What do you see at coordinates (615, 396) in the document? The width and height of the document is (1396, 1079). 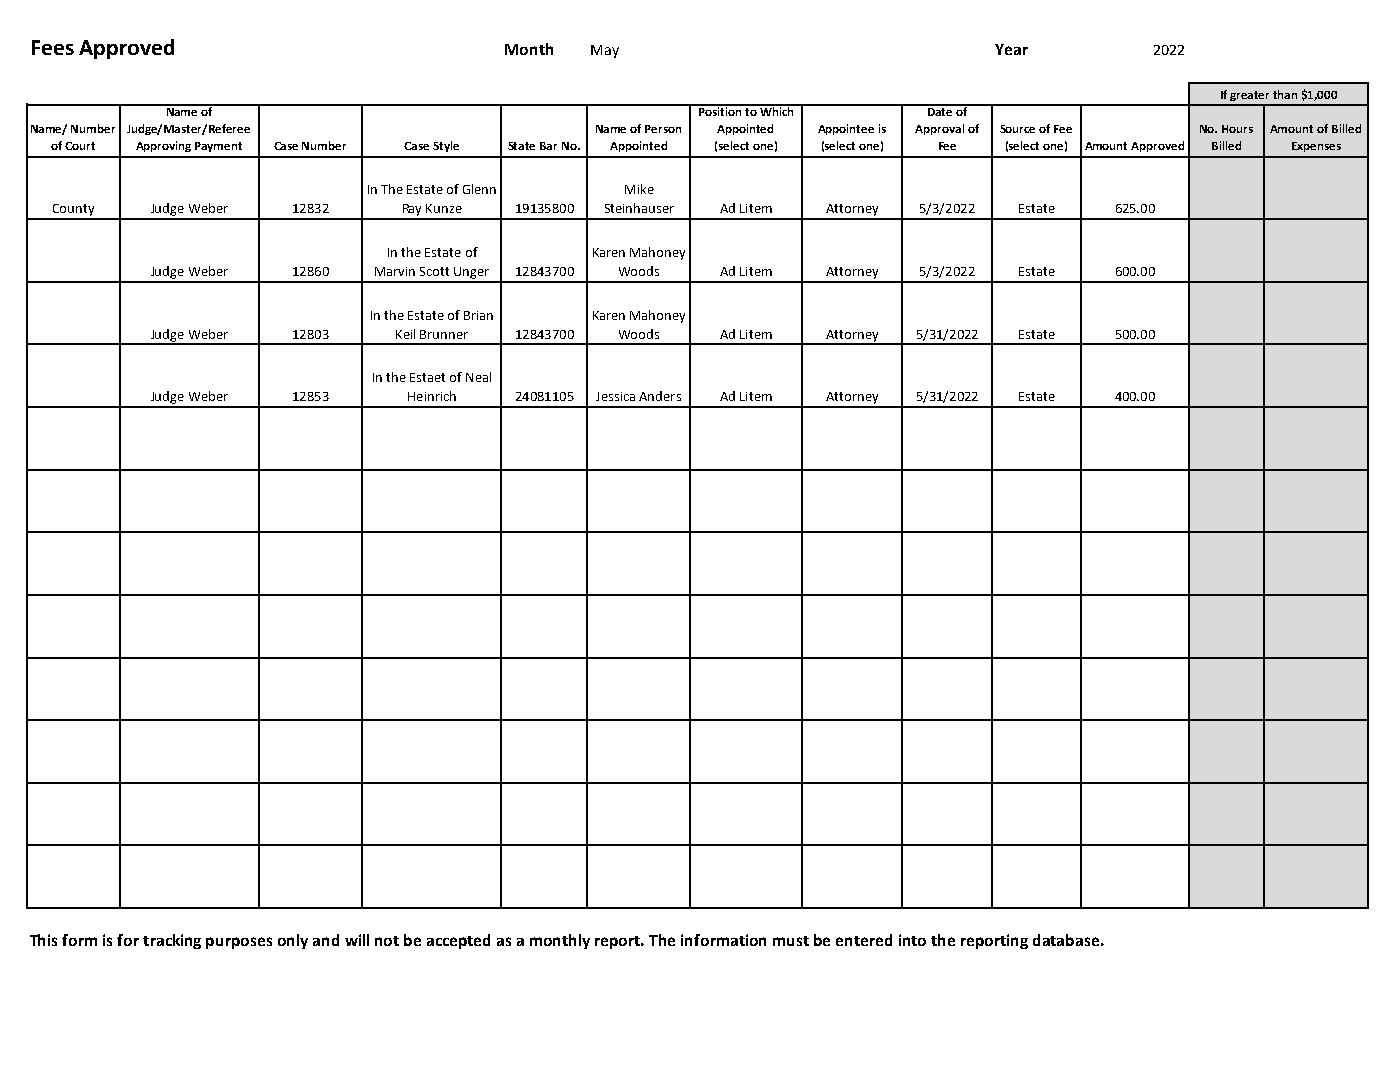 I see `Jessica` at bounding box center [615, 396].
